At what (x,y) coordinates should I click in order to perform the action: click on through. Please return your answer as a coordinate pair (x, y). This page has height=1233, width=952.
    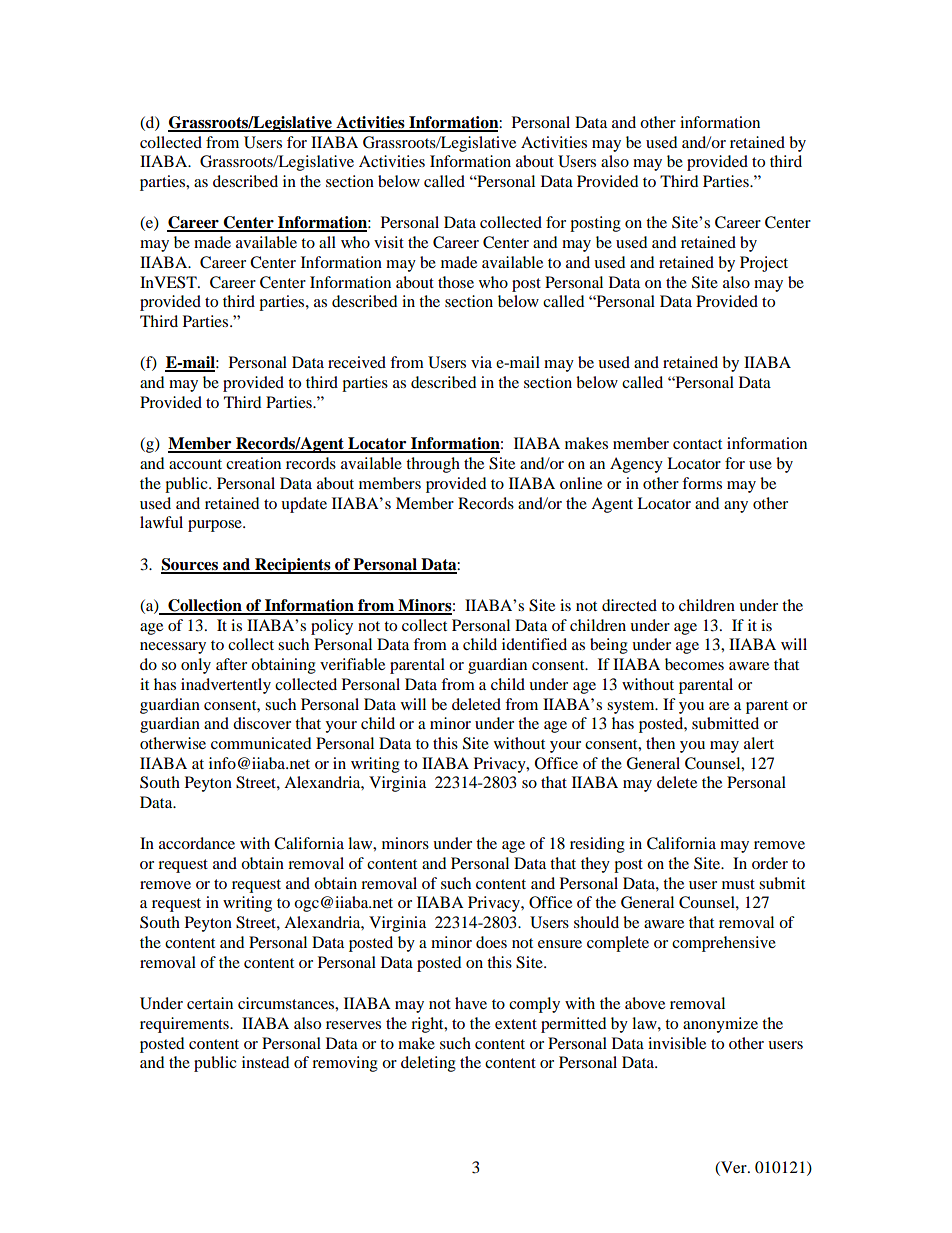
    Looking at the image, I should click on (433, 465).
